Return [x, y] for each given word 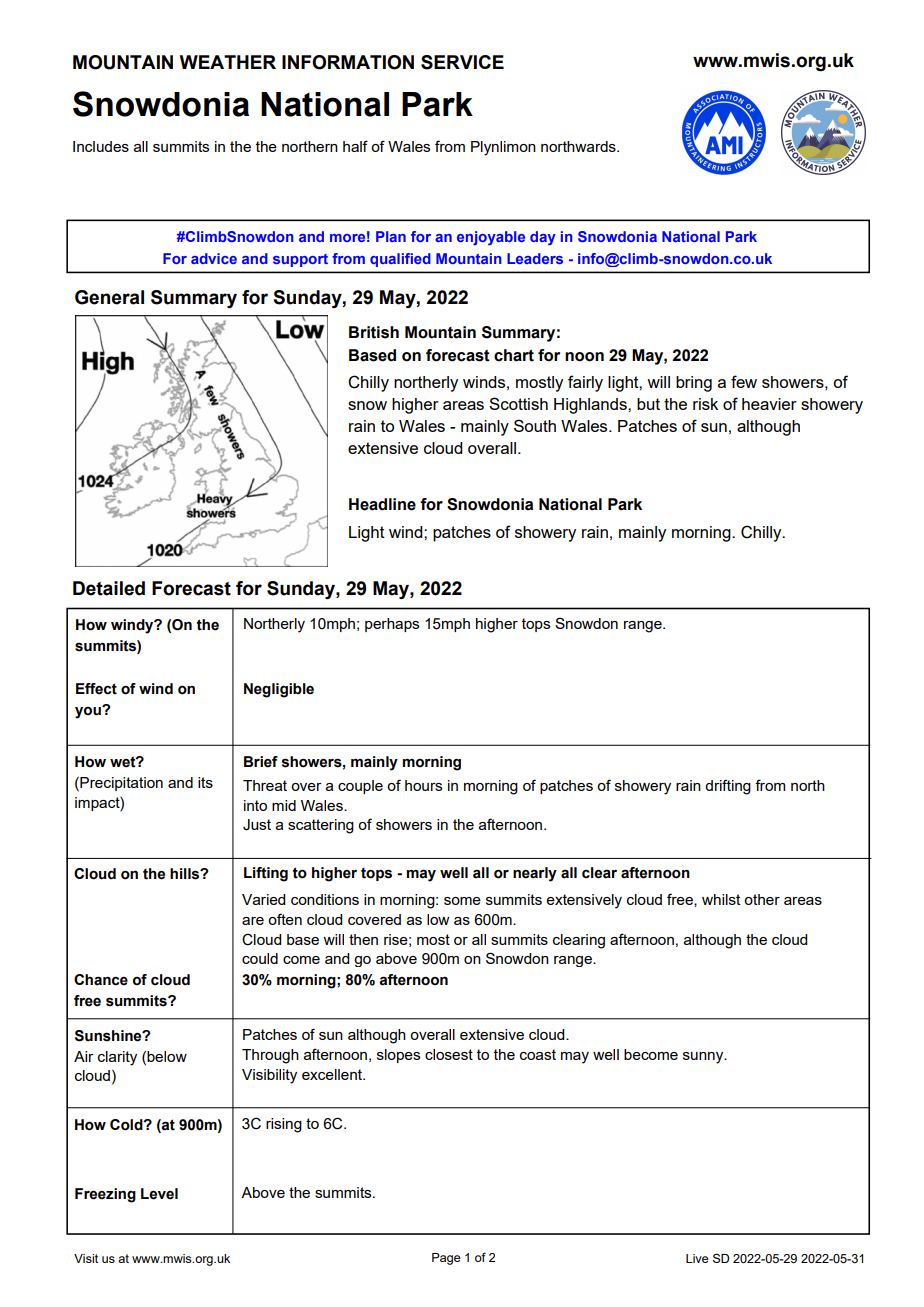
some [462, 901]
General [109, 297]
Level [159, 1194]
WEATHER [227, 62]
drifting [728, 787]
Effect [96, 689]
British [374, 332]
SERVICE [462, 62]
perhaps [392, 625]
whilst [721, 899]
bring [694, 384]
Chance [101, 980]
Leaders [535, 258]
